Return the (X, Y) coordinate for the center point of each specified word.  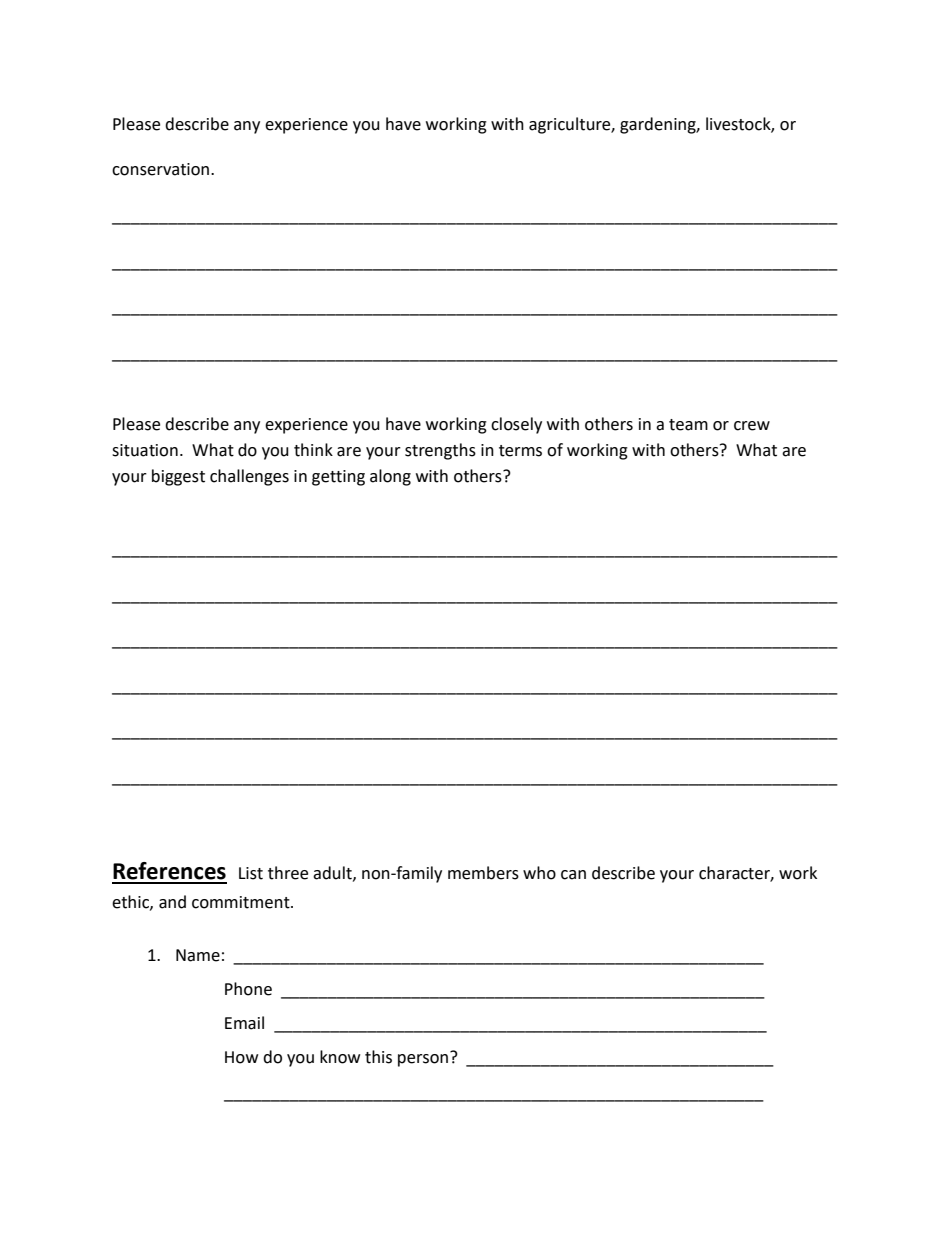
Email (244, 1023)
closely (516, 425)
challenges (249, 477)
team (688, 425)
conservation (162, 169)
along (390, 477)
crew (752, 426)
